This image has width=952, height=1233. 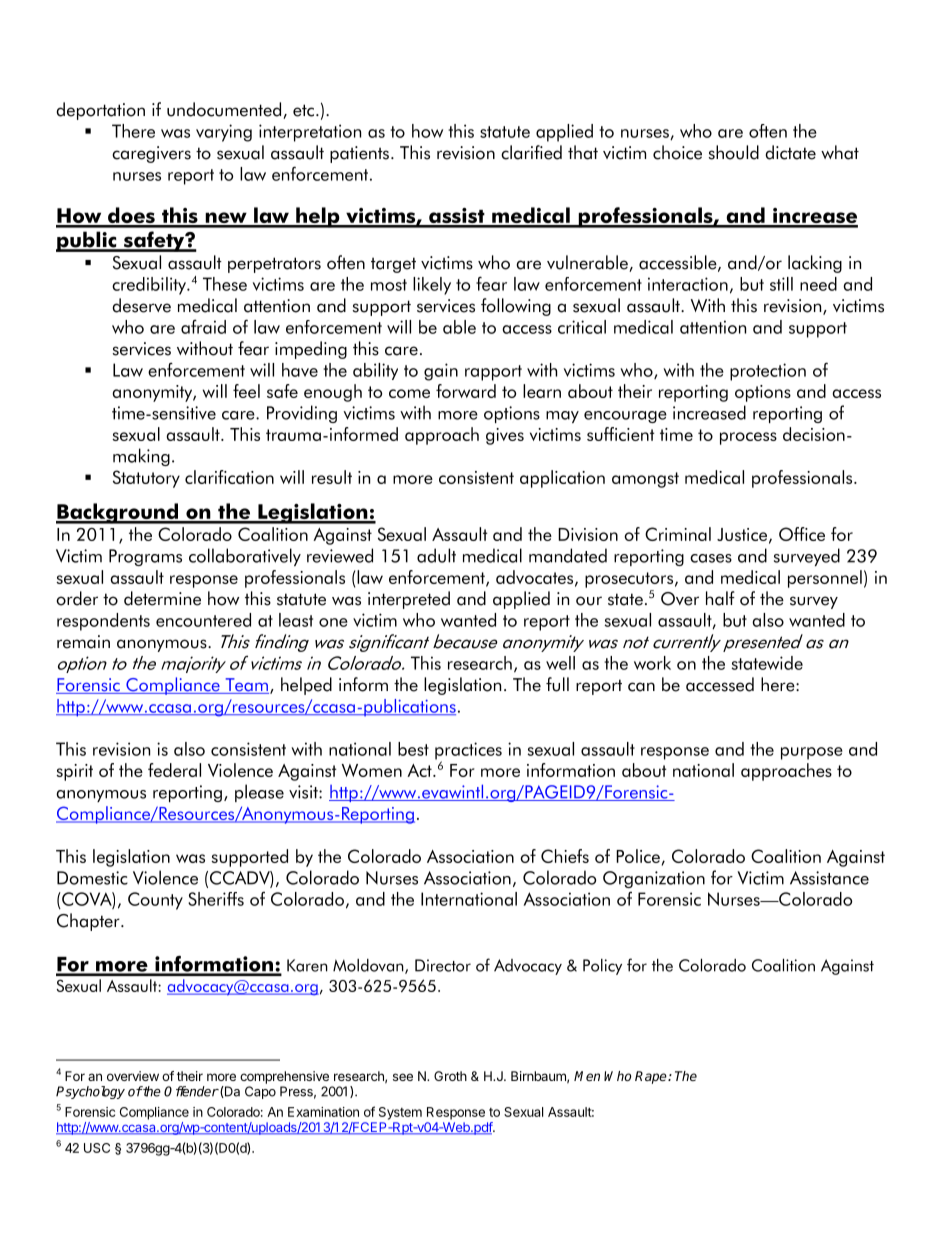 What do you see at coordinates (97, 1148) in the image?
I see `USC` at bounding box center [97, 1148].
